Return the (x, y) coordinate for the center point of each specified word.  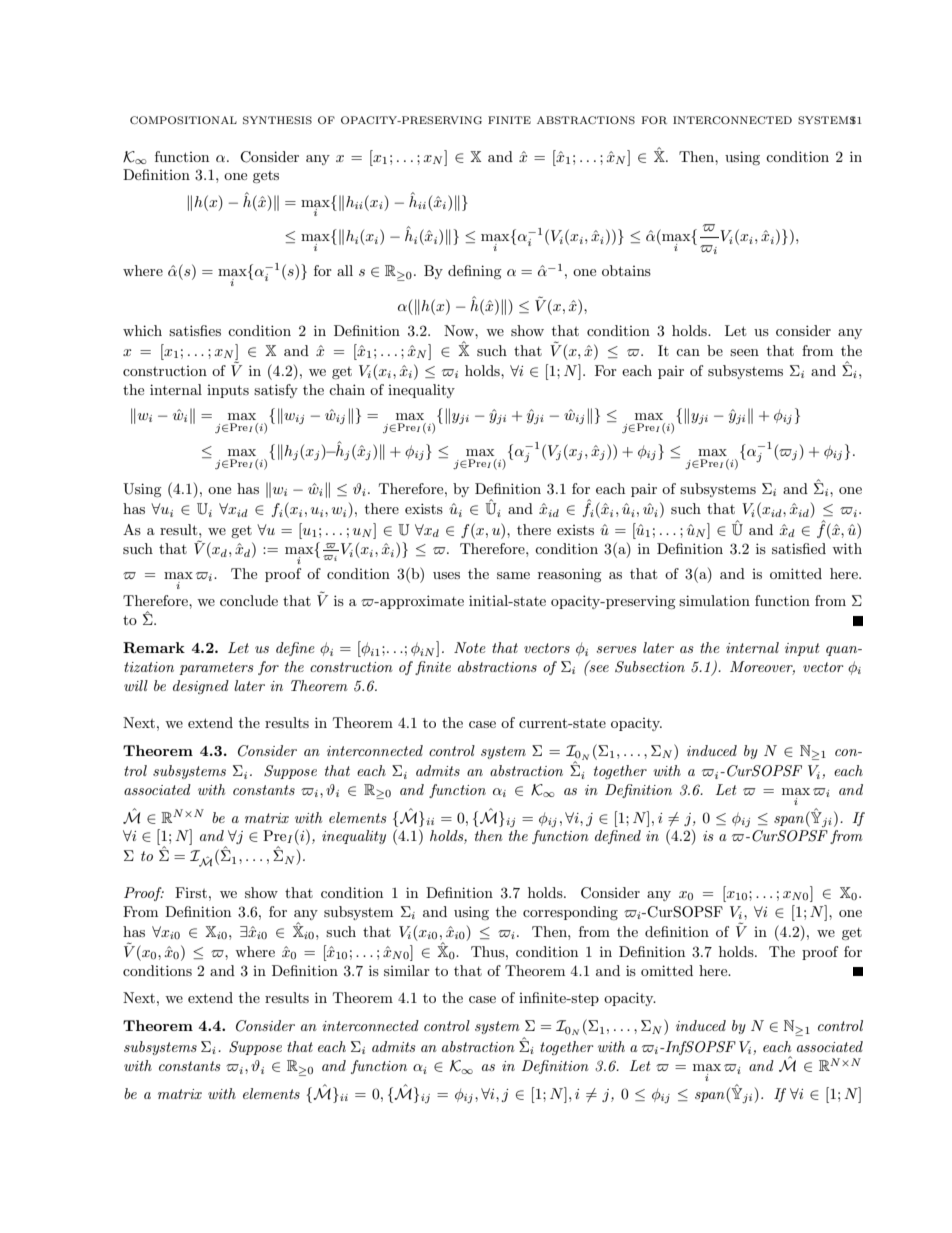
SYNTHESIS (277, 120)
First (191, 892)
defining (475, 272)
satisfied (799, 548)
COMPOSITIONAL (183, 120)
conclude (249, 600)
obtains (626, 270)
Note (470, 647)
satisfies (195, 330)
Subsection (650, 667)
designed (201, 687)
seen (744, 352)
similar (407, 970)
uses (446, 575)
